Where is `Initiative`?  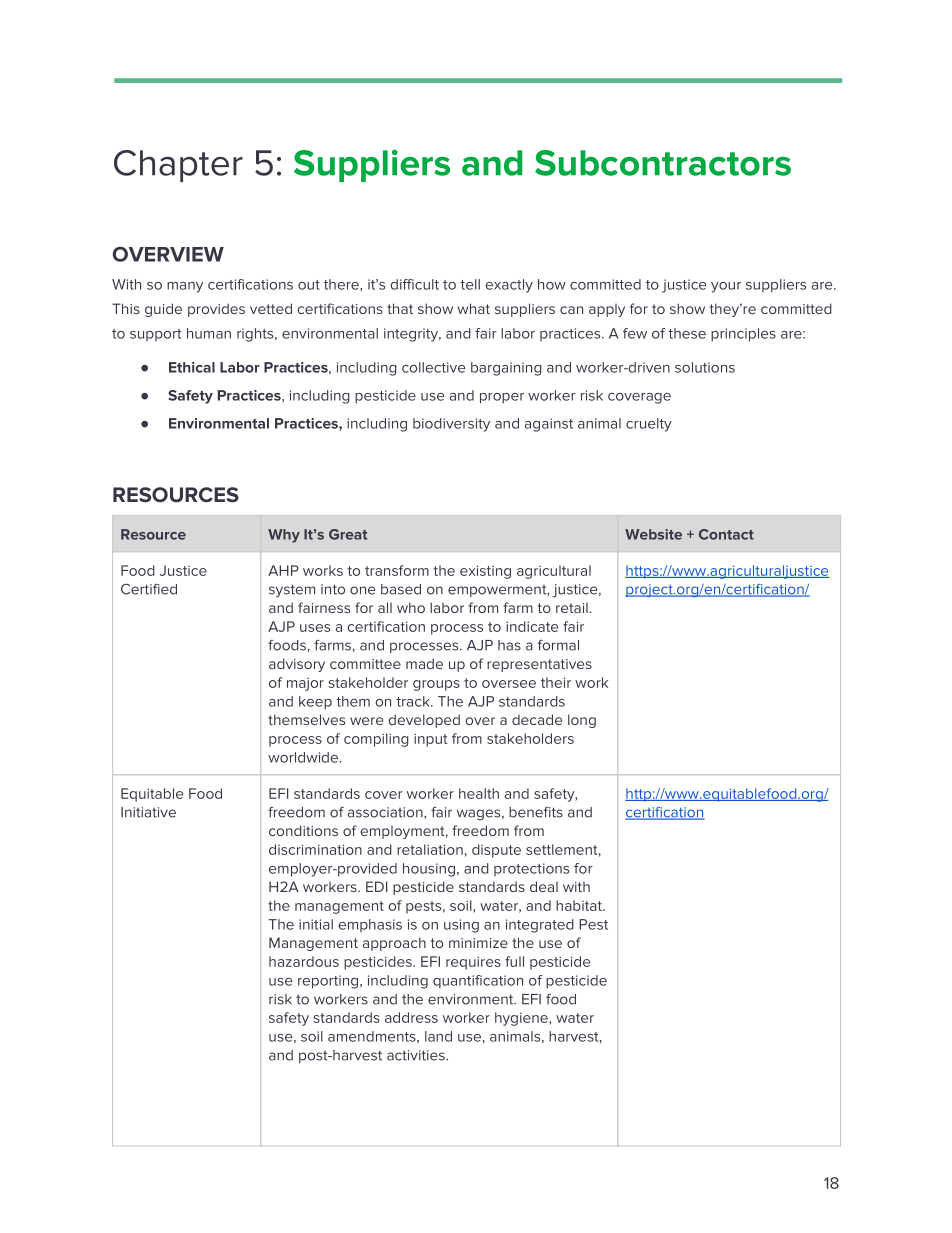 Initiative is located at coordinates (148, 812).
